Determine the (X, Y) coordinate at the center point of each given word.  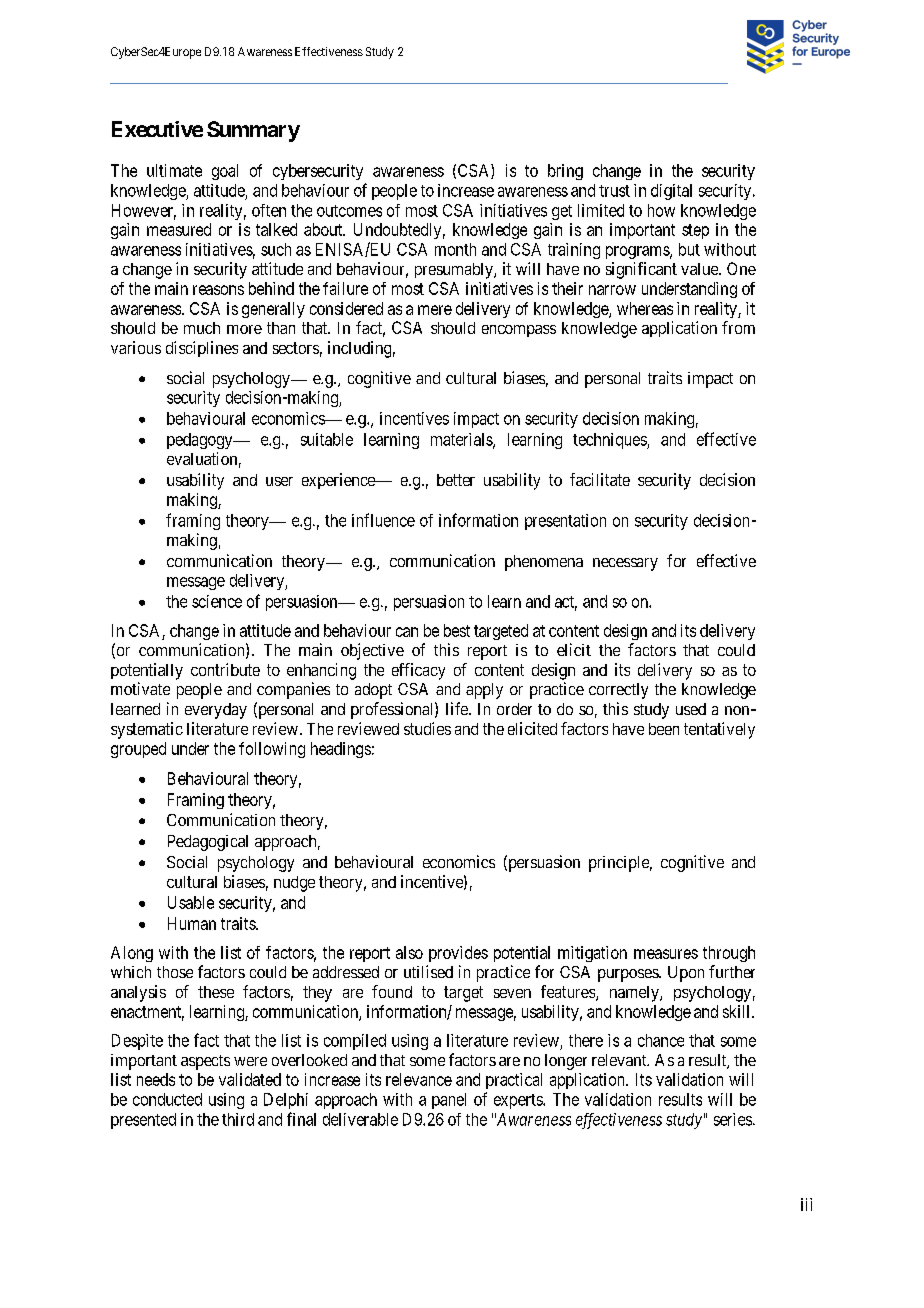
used (691, 709)
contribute (225, 669)
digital (671, 192)
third (238, 1119)
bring (565, 172)
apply (484, 691)
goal (225, 172)
